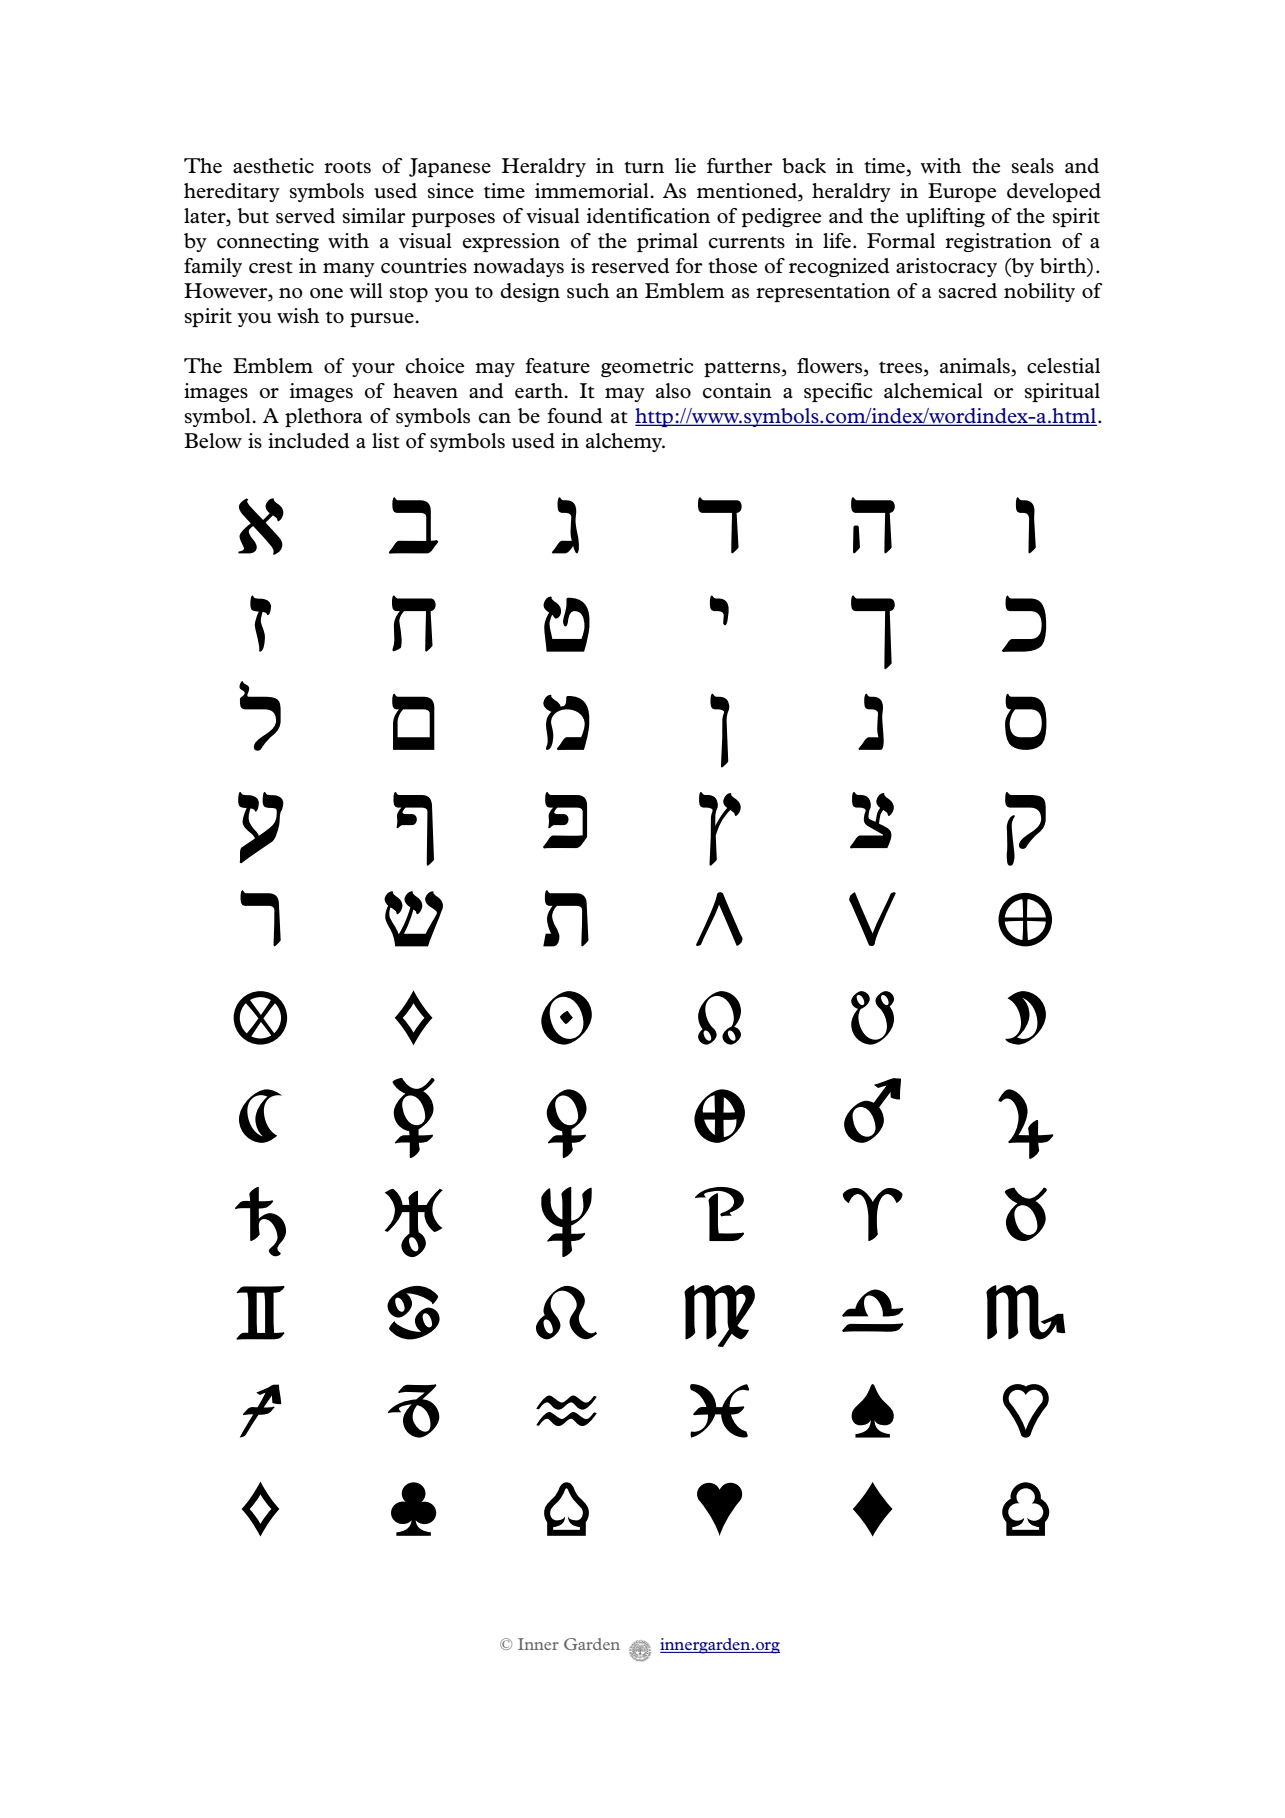  I want to click on geometric, so click(647, 367).
